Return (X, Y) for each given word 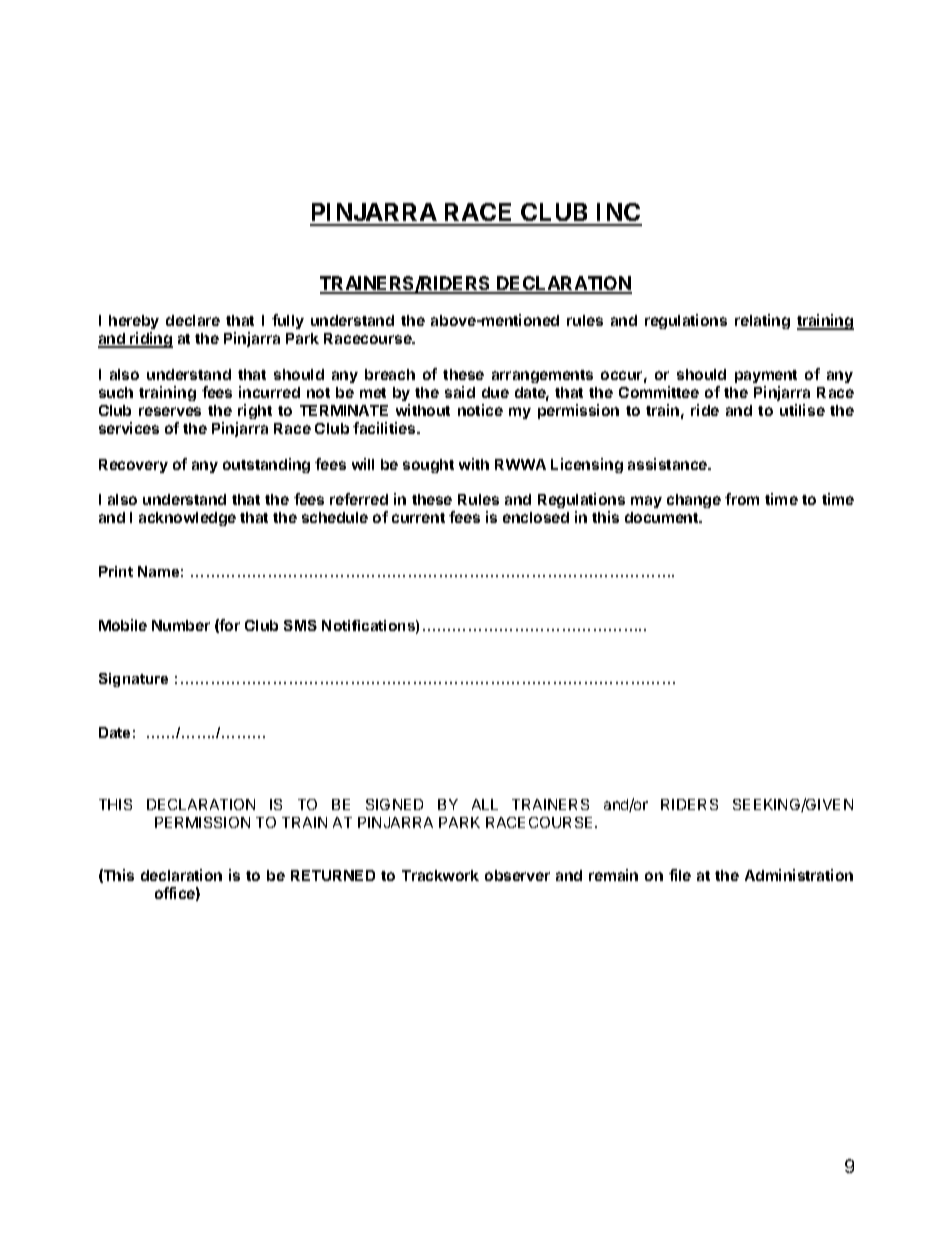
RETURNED (333, 875)
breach (390, 374)
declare (193, 320)
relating (762, 321)
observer (517, 875)
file (680, 875)
